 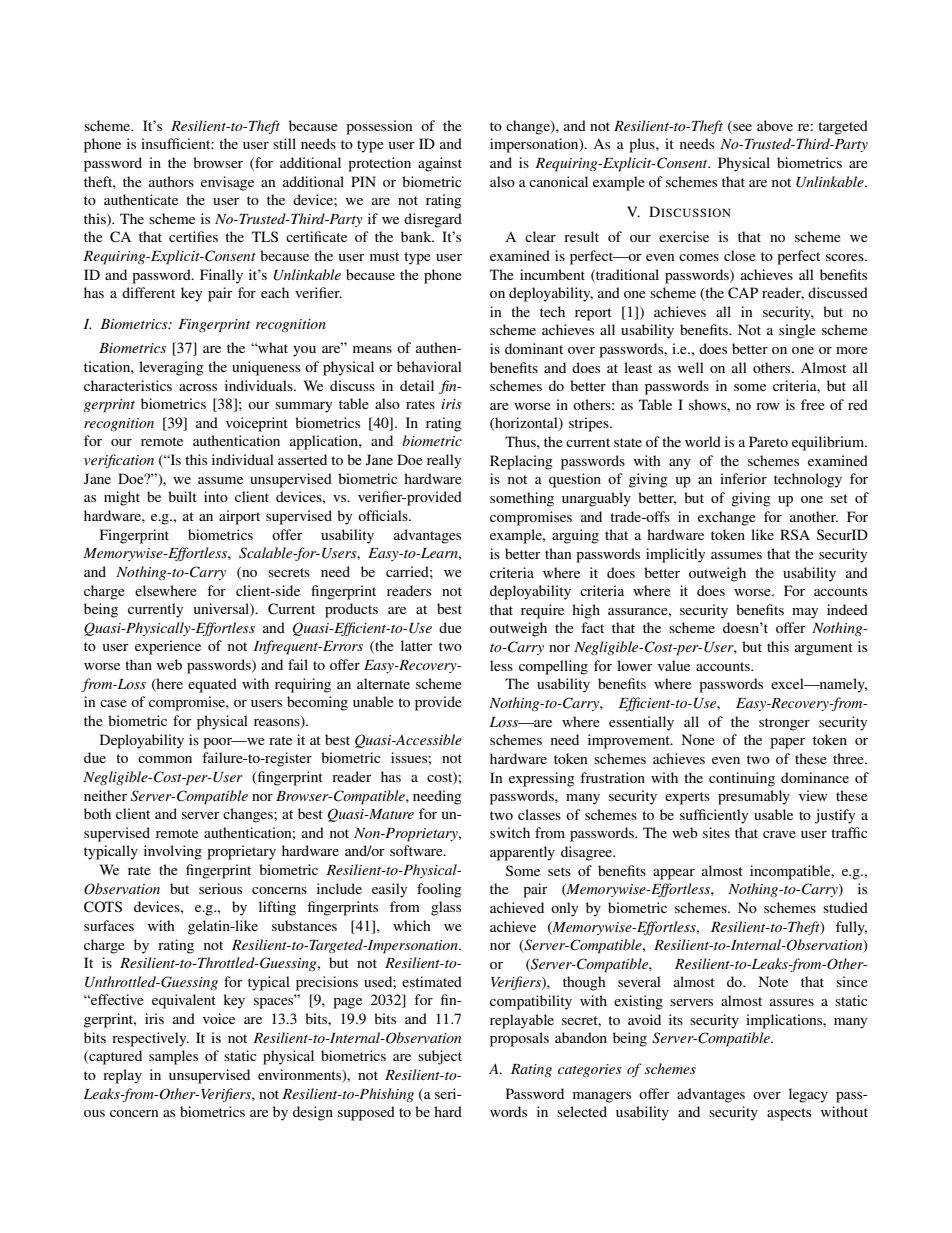 What do you see at coordinates (171, 181) in the document?
I see `authors` at bounding box center [171, 181].
